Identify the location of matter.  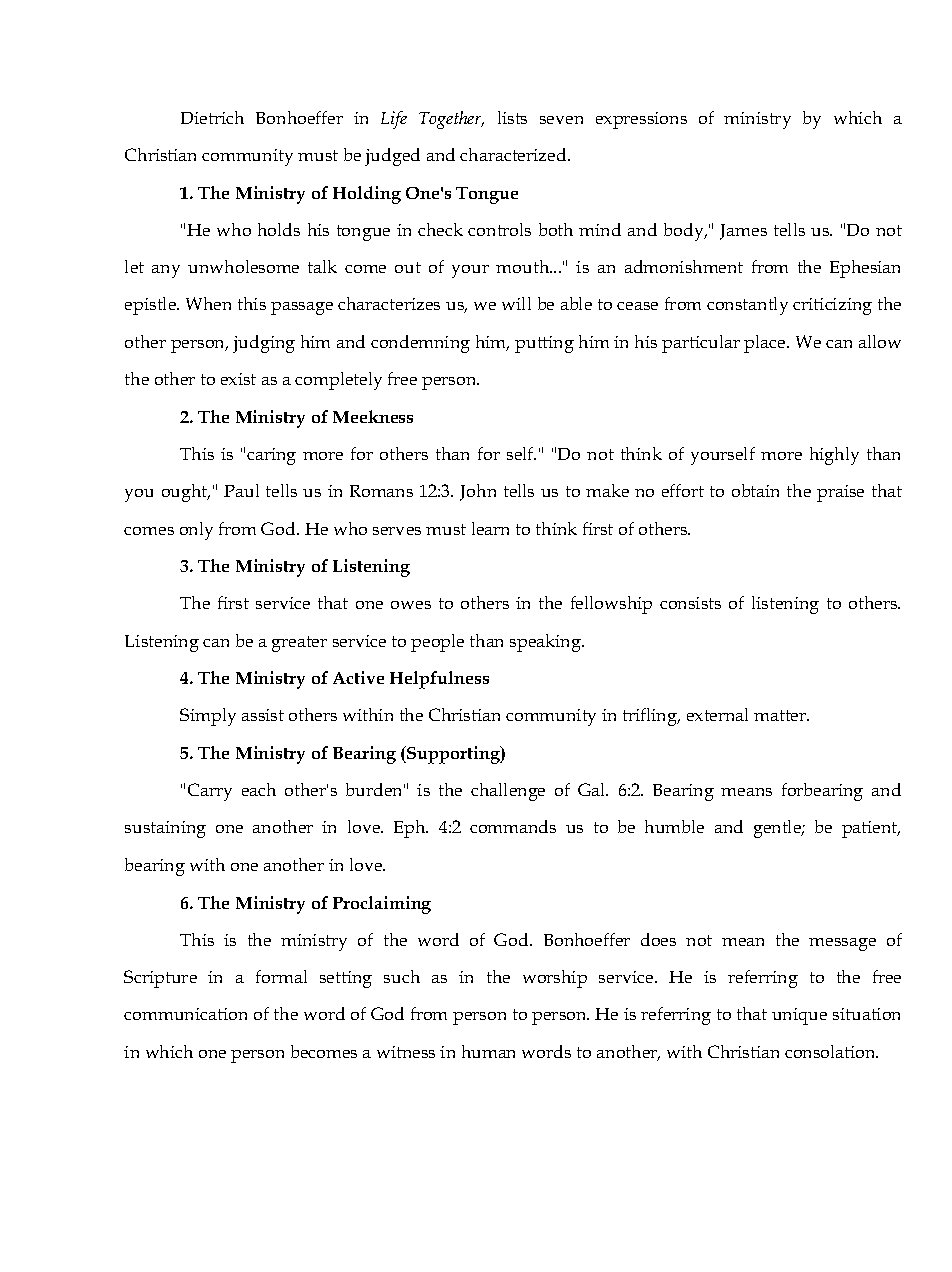
(781, 715).
